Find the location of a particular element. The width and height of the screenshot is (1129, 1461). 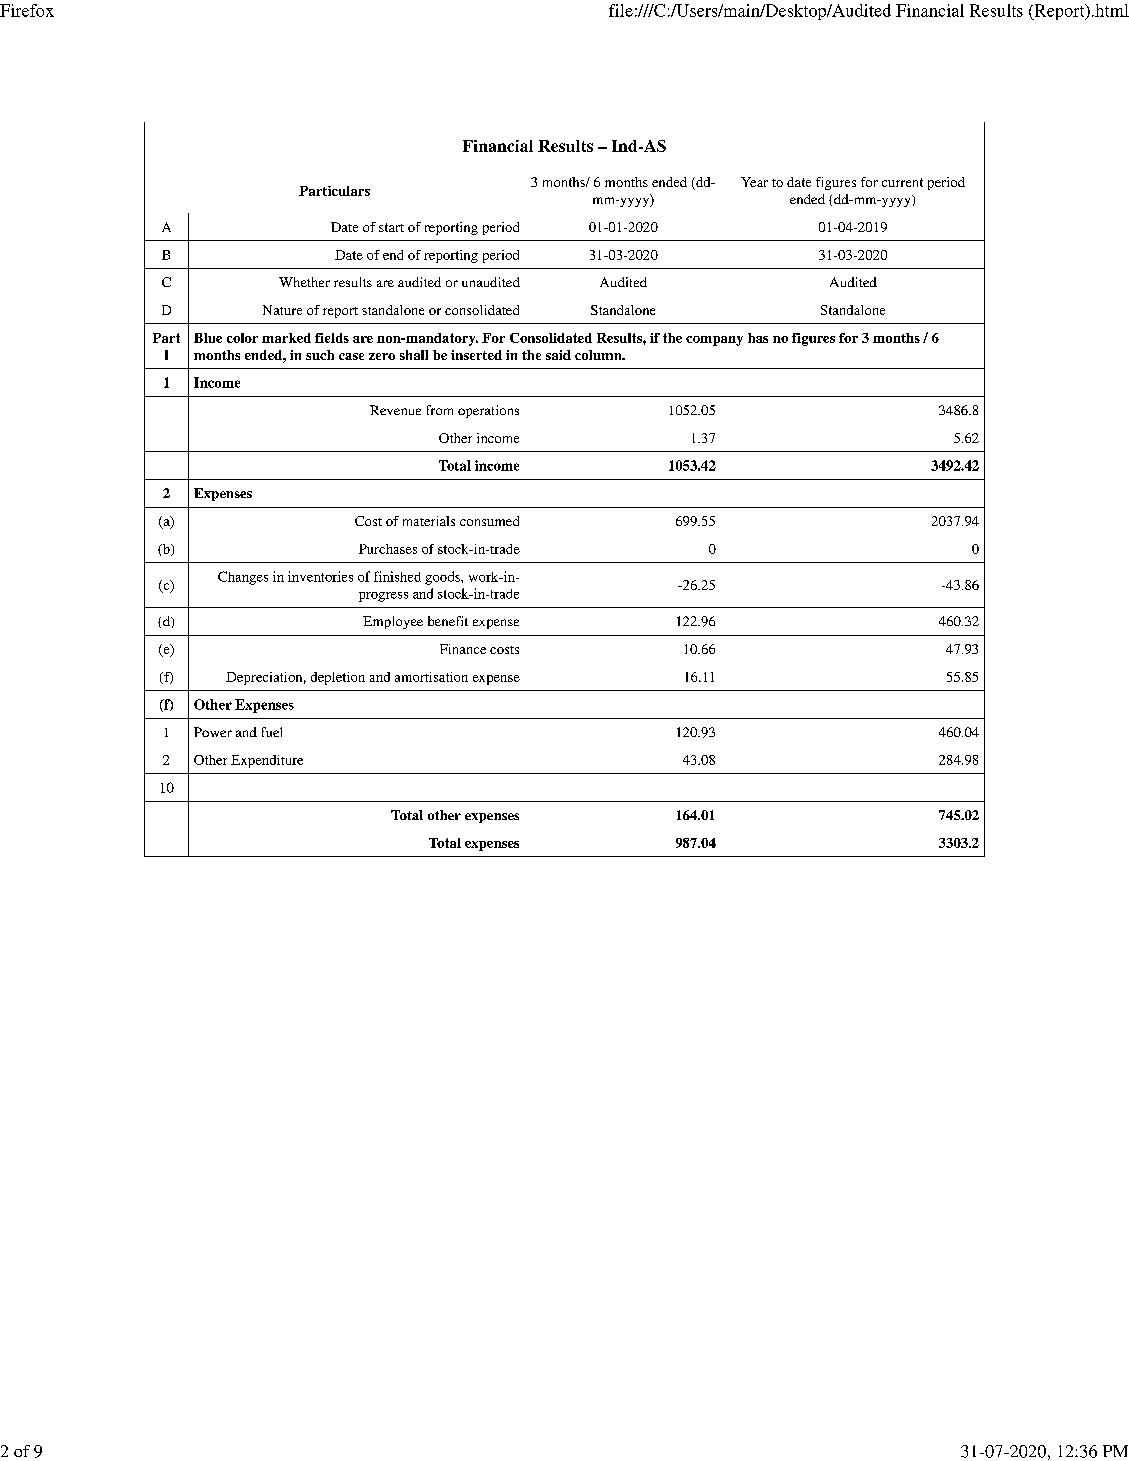

Nature is located at coordinates (282, 310).
